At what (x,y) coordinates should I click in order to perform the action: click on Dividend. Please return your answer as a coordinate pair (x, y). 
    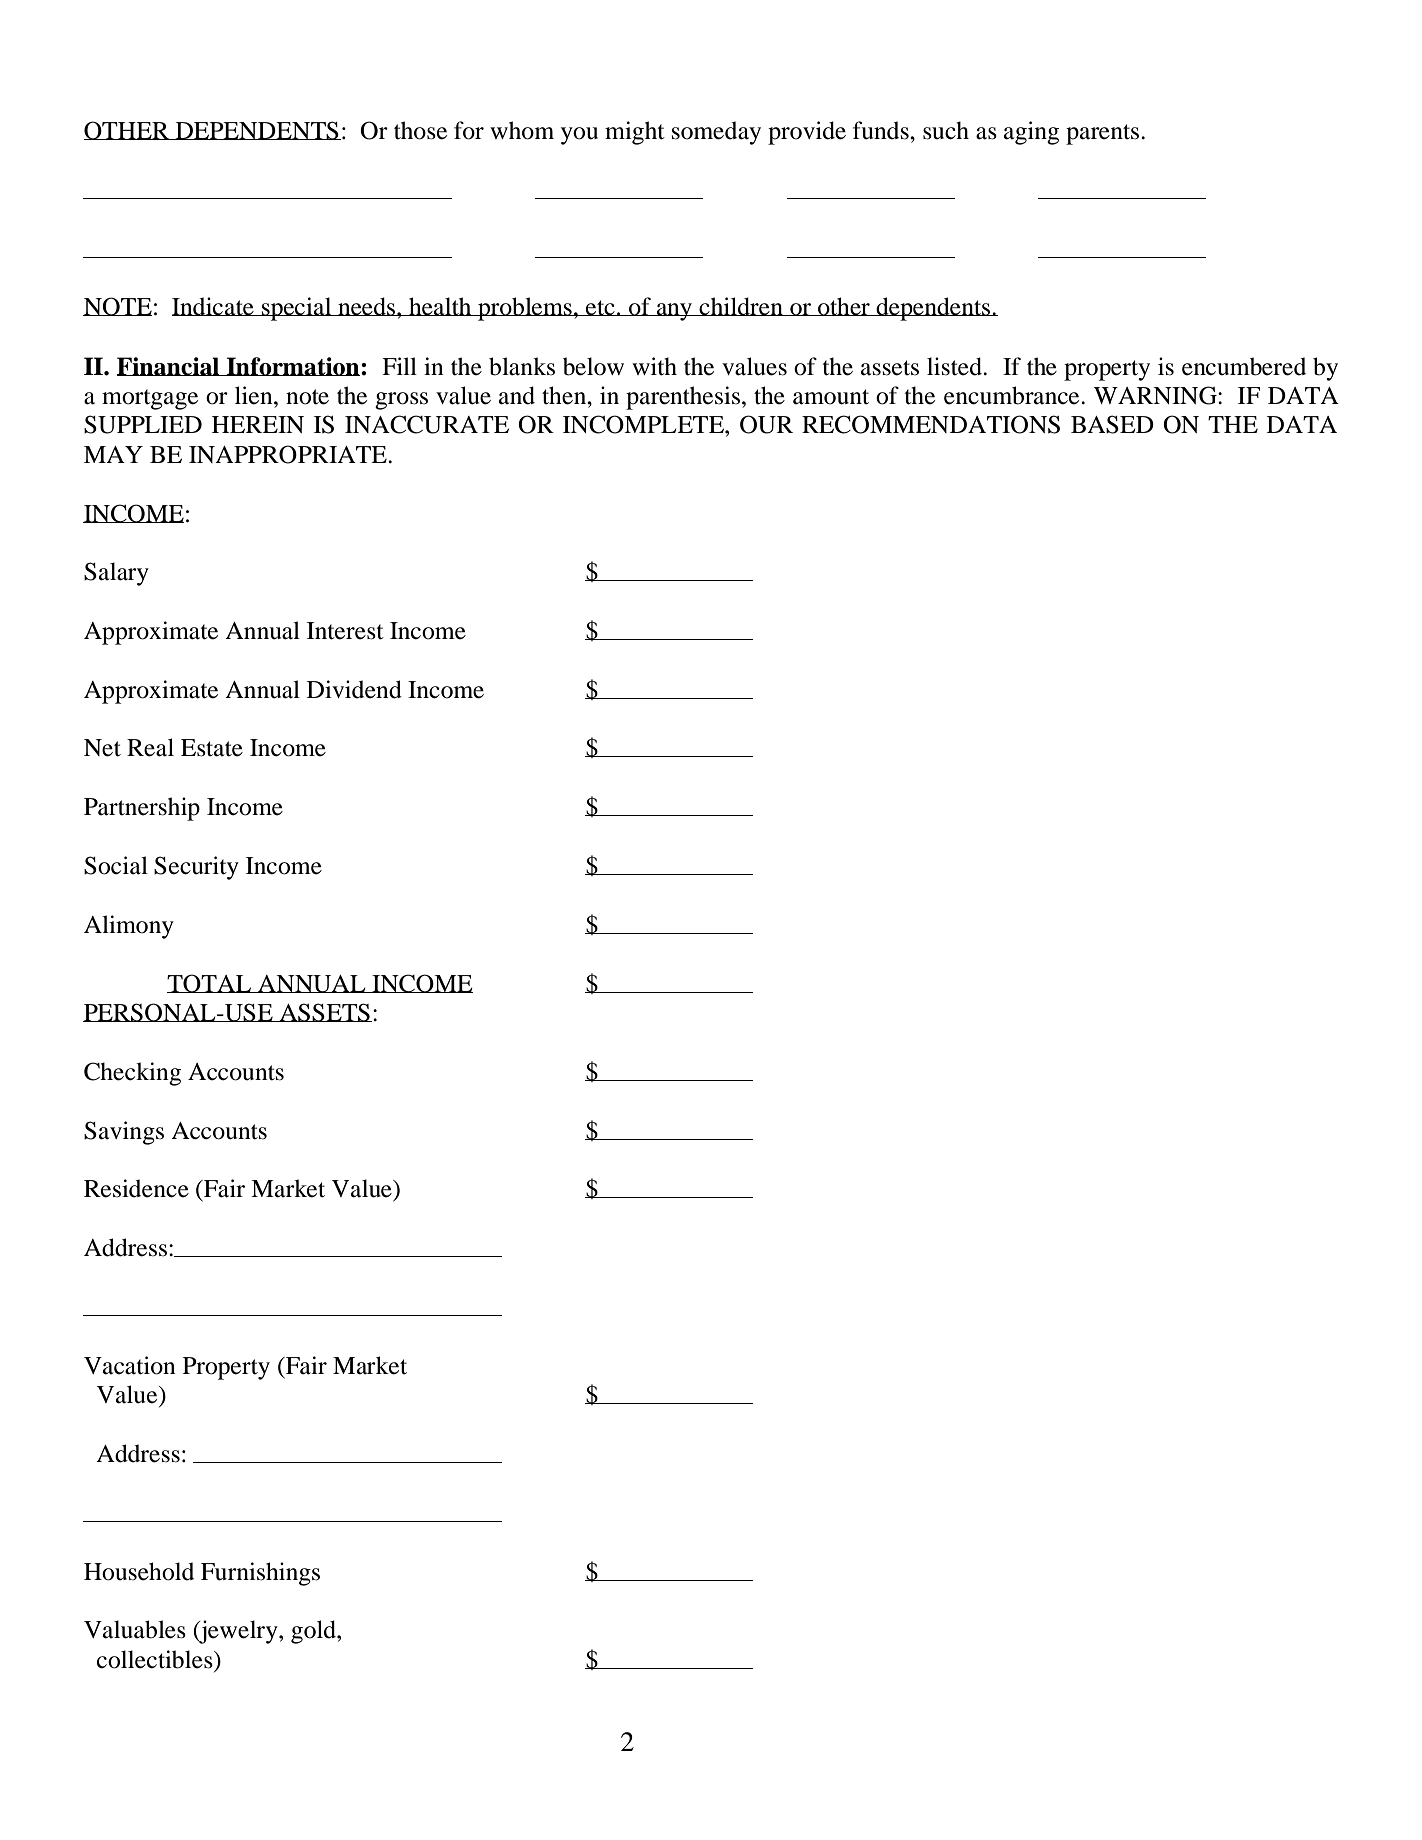
    Looking at the image, I should click on (354, 689).
